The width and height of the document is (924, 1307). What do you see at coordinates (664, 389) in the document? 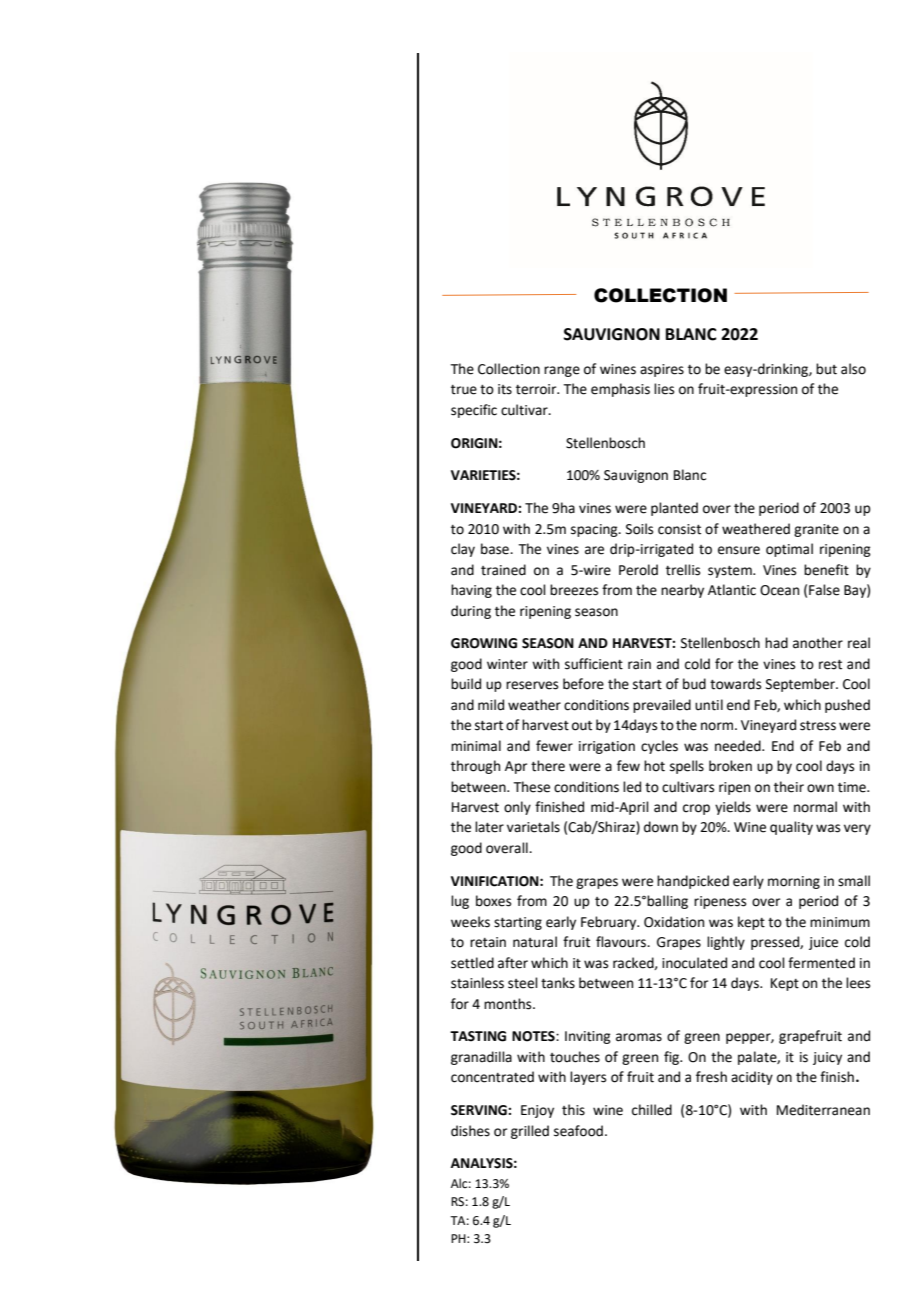
I see `lies` at bounding box center [664, 389].
